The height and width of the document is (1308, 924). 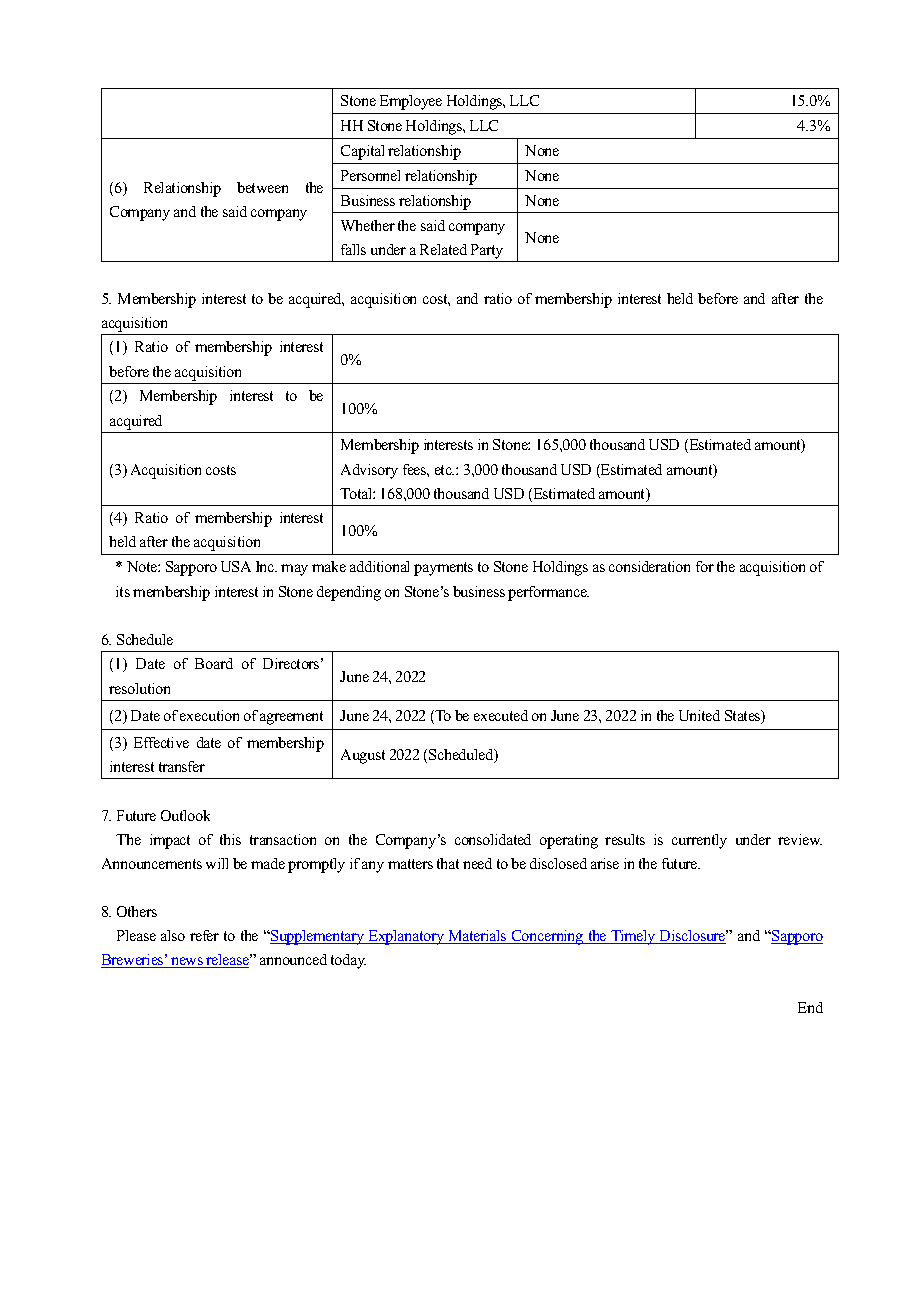 What do you see at coordinates (699, 715) in the document?
I see `United` at bounding box center [699, 715].
